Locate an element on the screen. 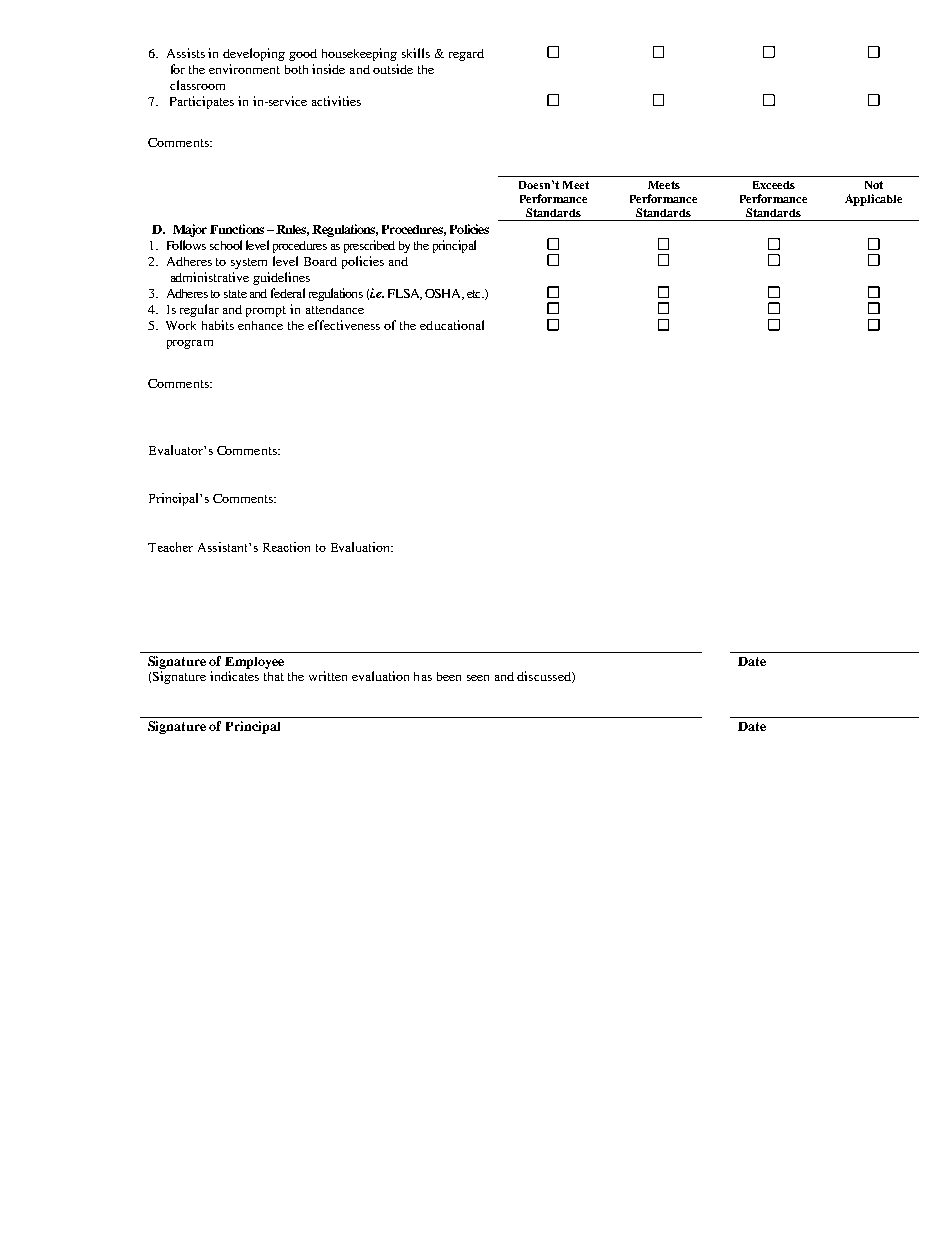 The image size is (952, 1233). educational is located at coordinates (452, 325).
